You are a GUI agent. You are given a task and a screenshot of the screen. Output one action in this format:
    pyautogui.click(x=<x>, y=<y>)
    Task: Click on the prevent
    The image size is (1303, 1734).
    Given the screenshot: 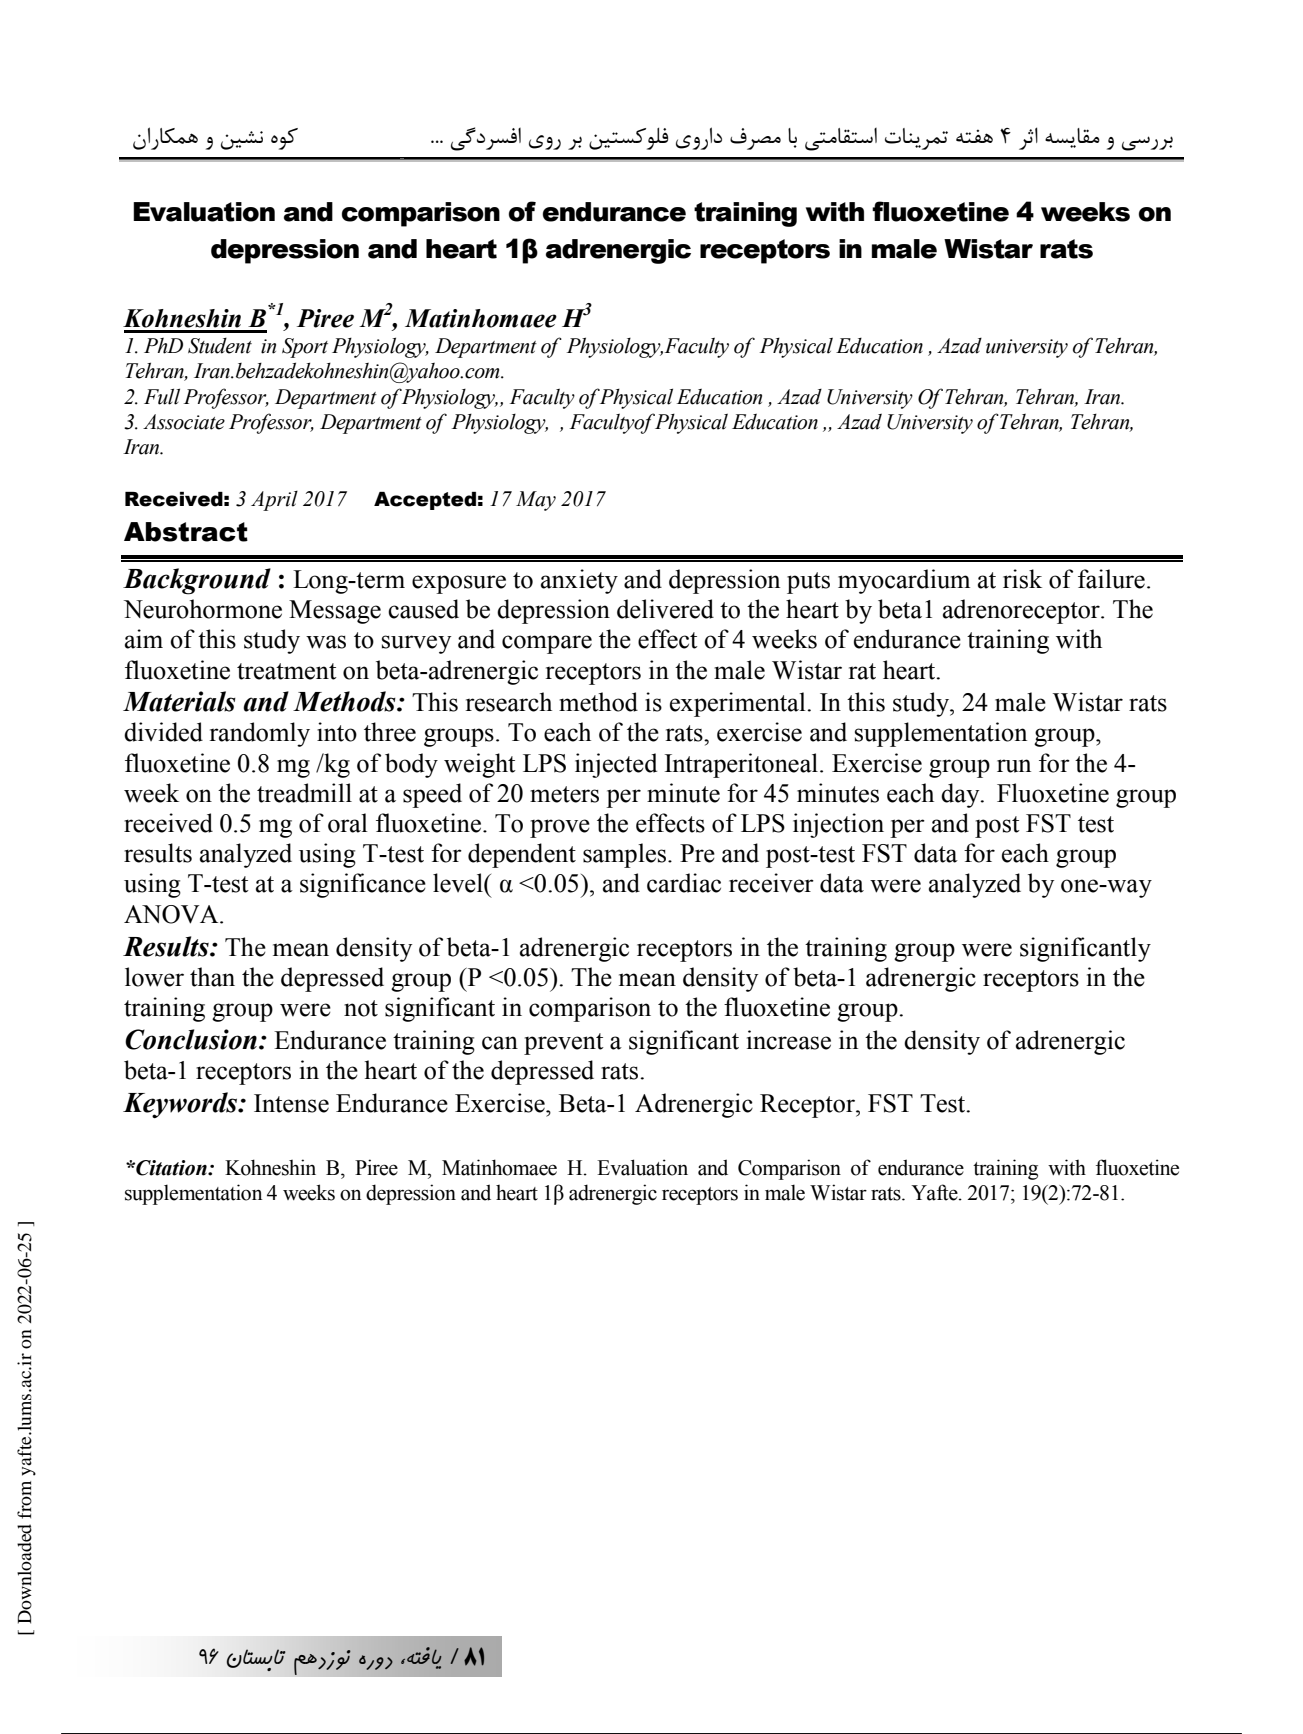 What is the action you would take?
    pyautogui.click(x=564, y=1044)
